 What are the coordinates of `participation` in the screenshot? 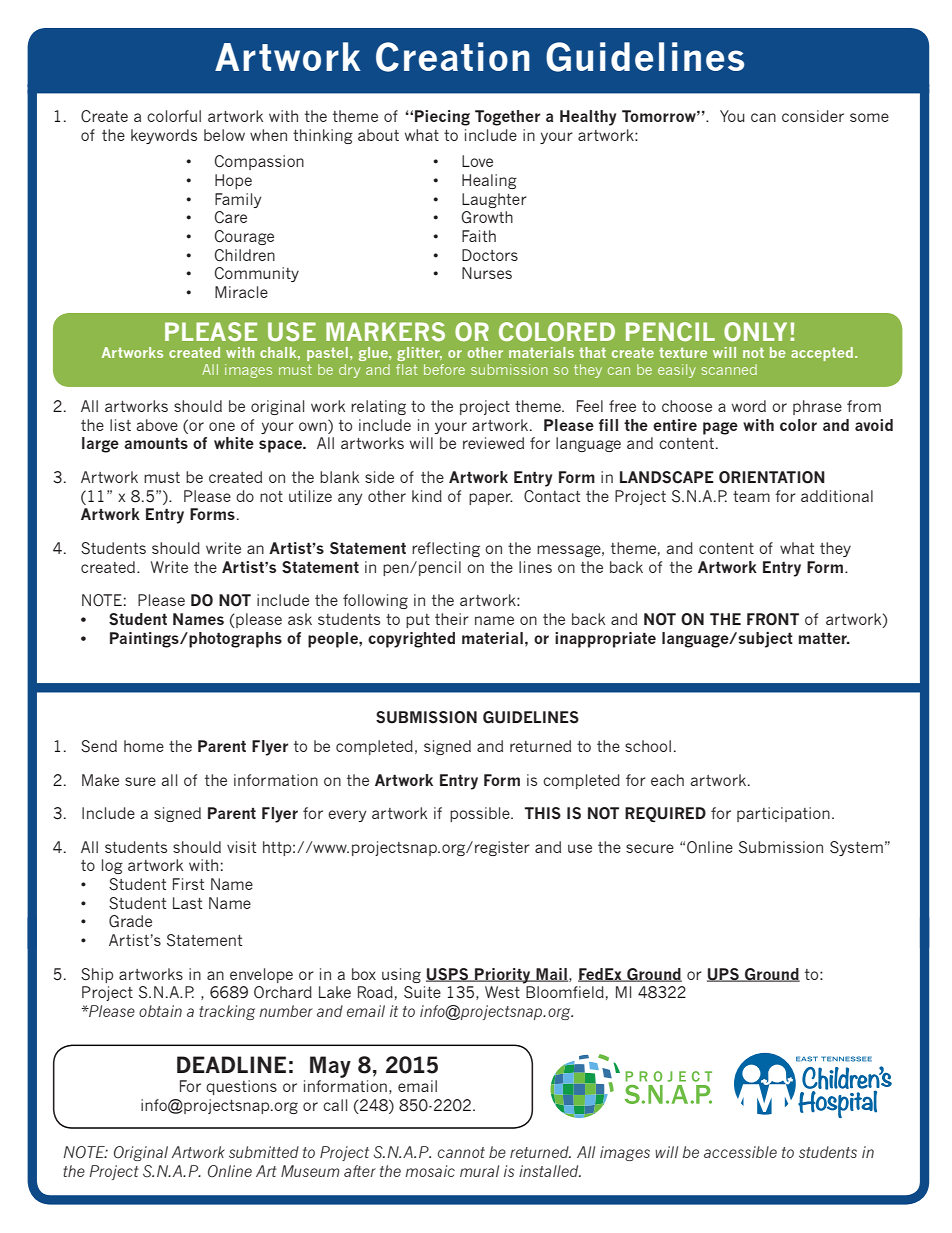 It's located at (783, 814).
